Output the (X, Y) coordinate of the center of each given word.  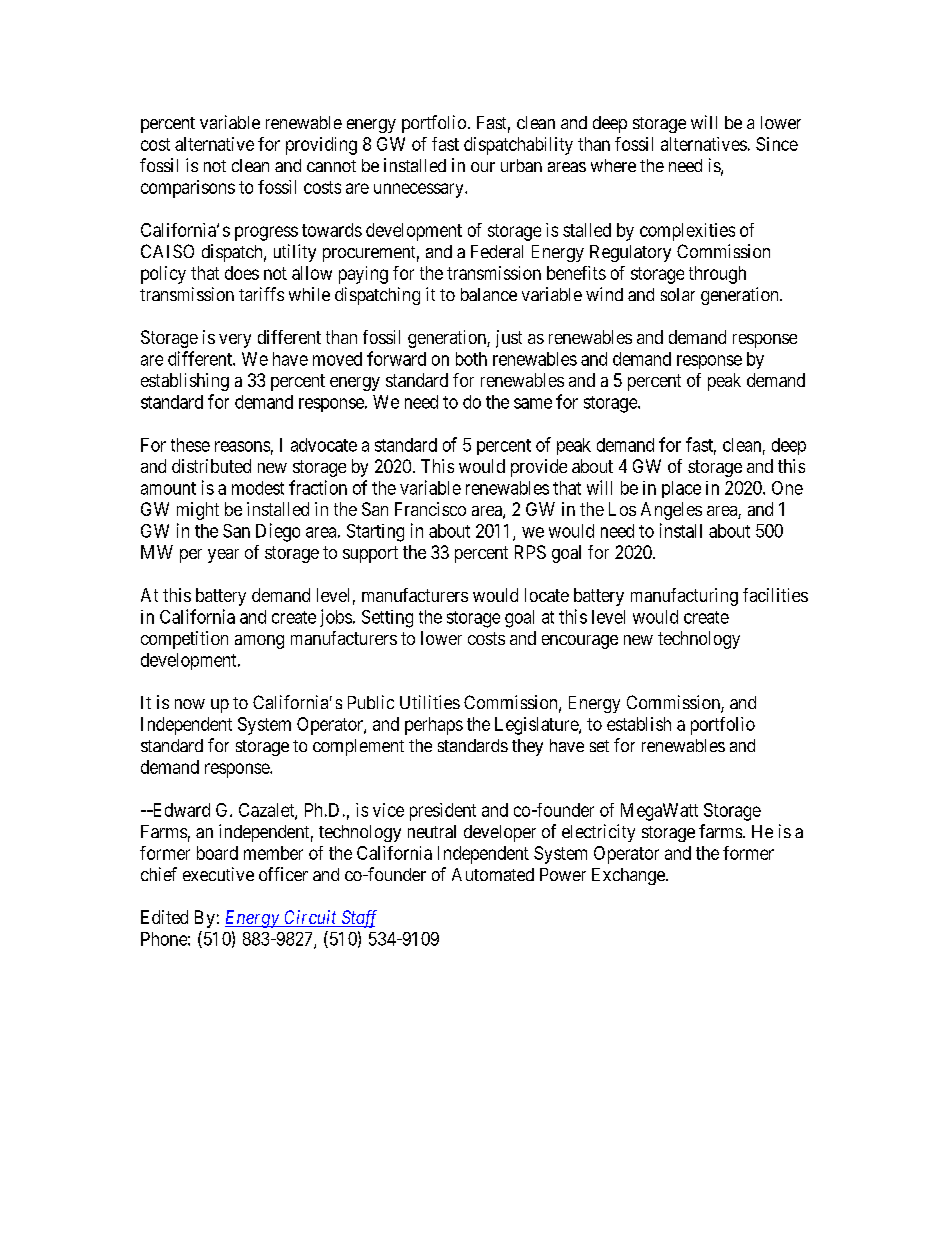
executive (218, 874)
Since (777, 144)
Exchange (629, 876)
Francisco (430, 509)
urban (521, 165)
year (223, 556)
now (190, 704)
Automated (493, 874)
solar (678, 294)
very (235, 341)
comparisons (188, 189)
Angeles (671, 511)
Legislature (537, 726)
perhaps (434, 726)
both (471, 359)
